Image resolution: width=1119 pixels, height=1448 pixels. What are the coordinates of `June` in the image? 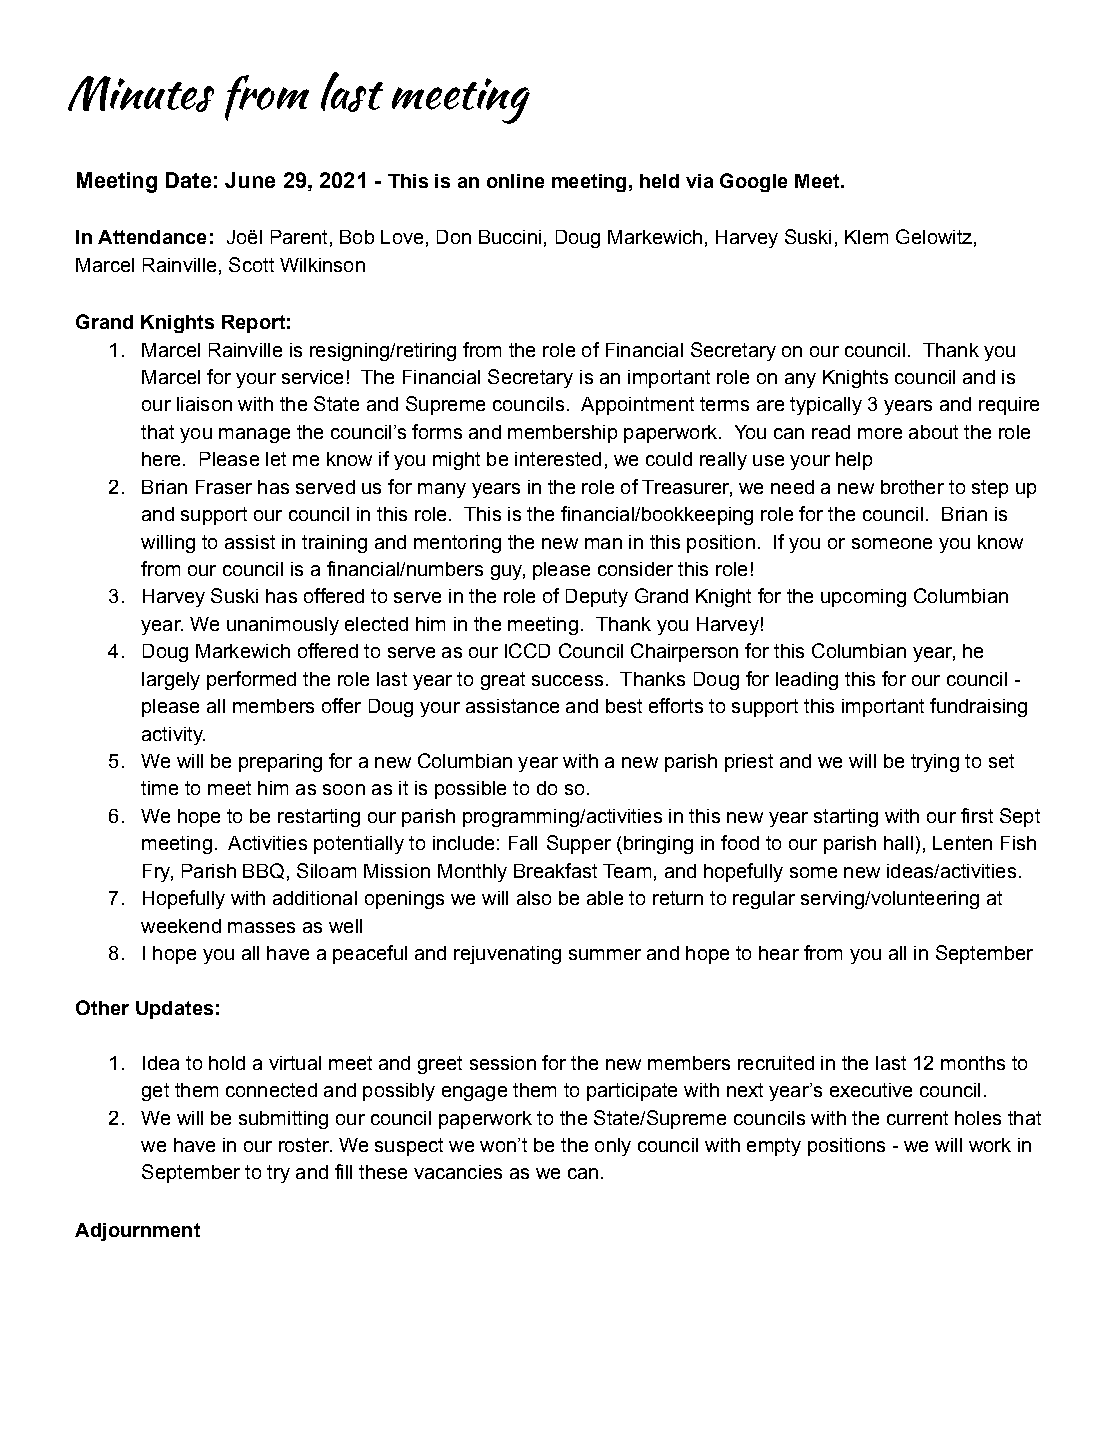 It's located at (250, 180).
